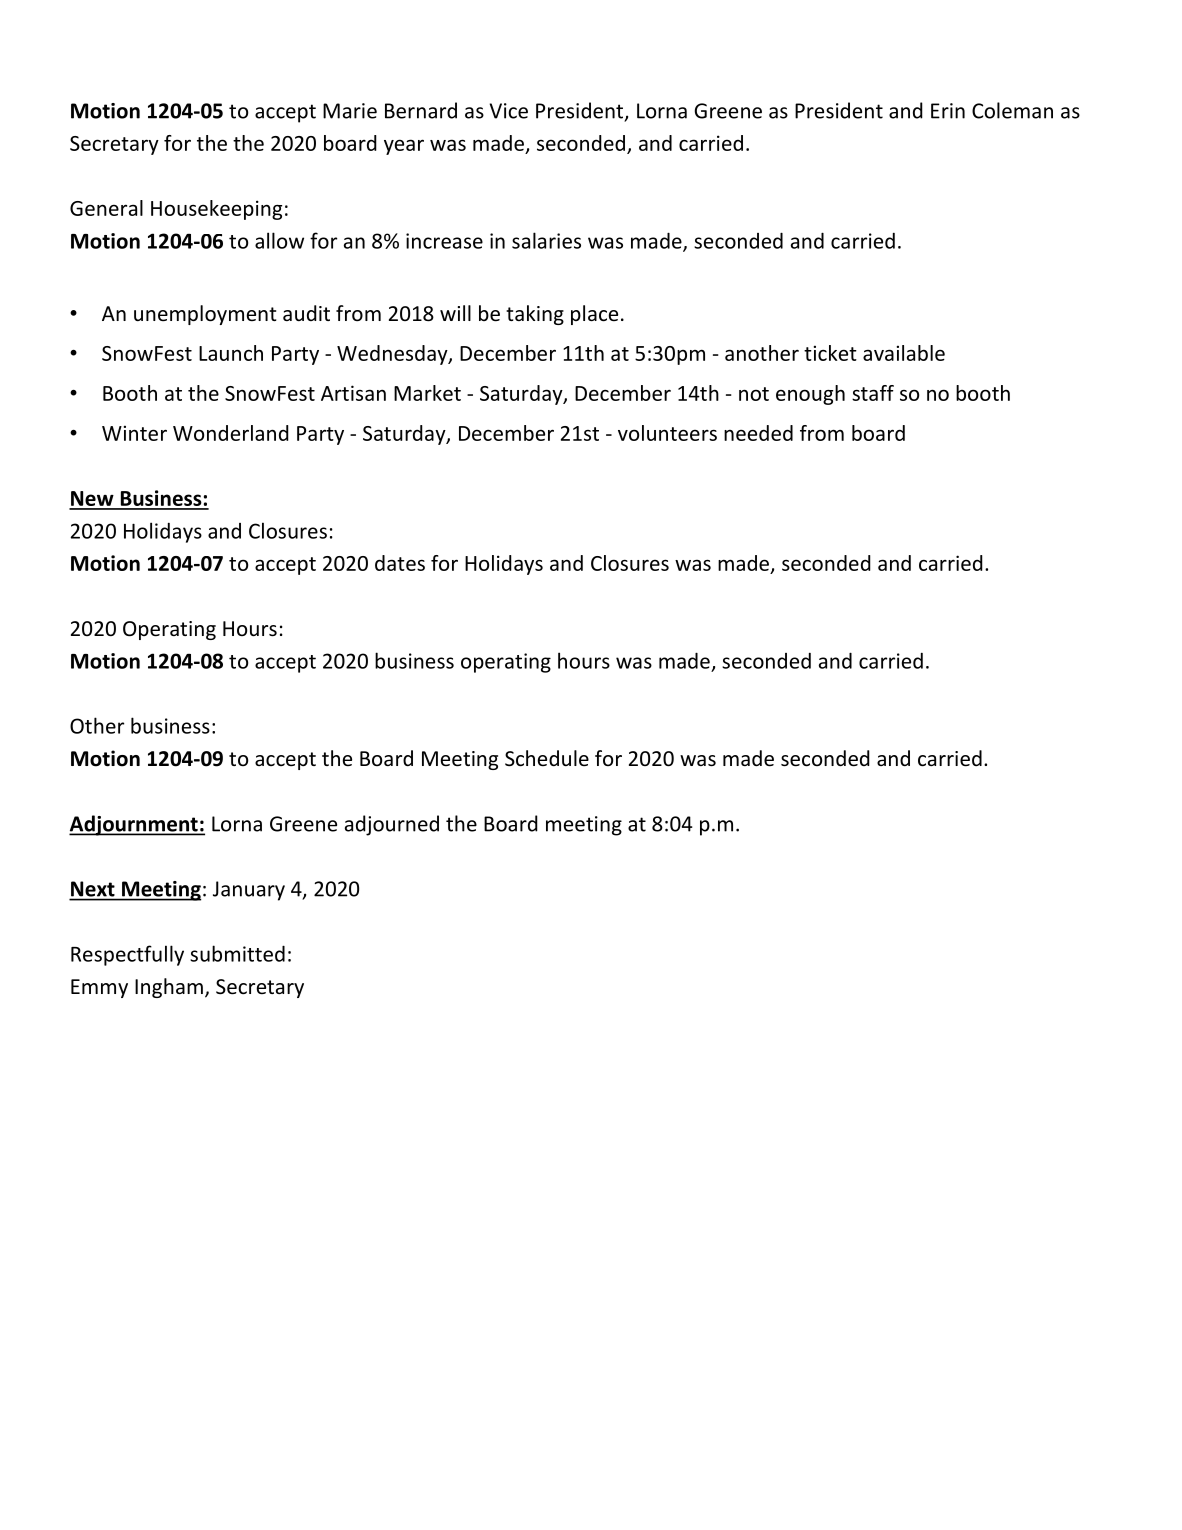  What do you see at coordinates (134, 825) in the image?
I see `Adjournment` at bounding box center [134, 825].
